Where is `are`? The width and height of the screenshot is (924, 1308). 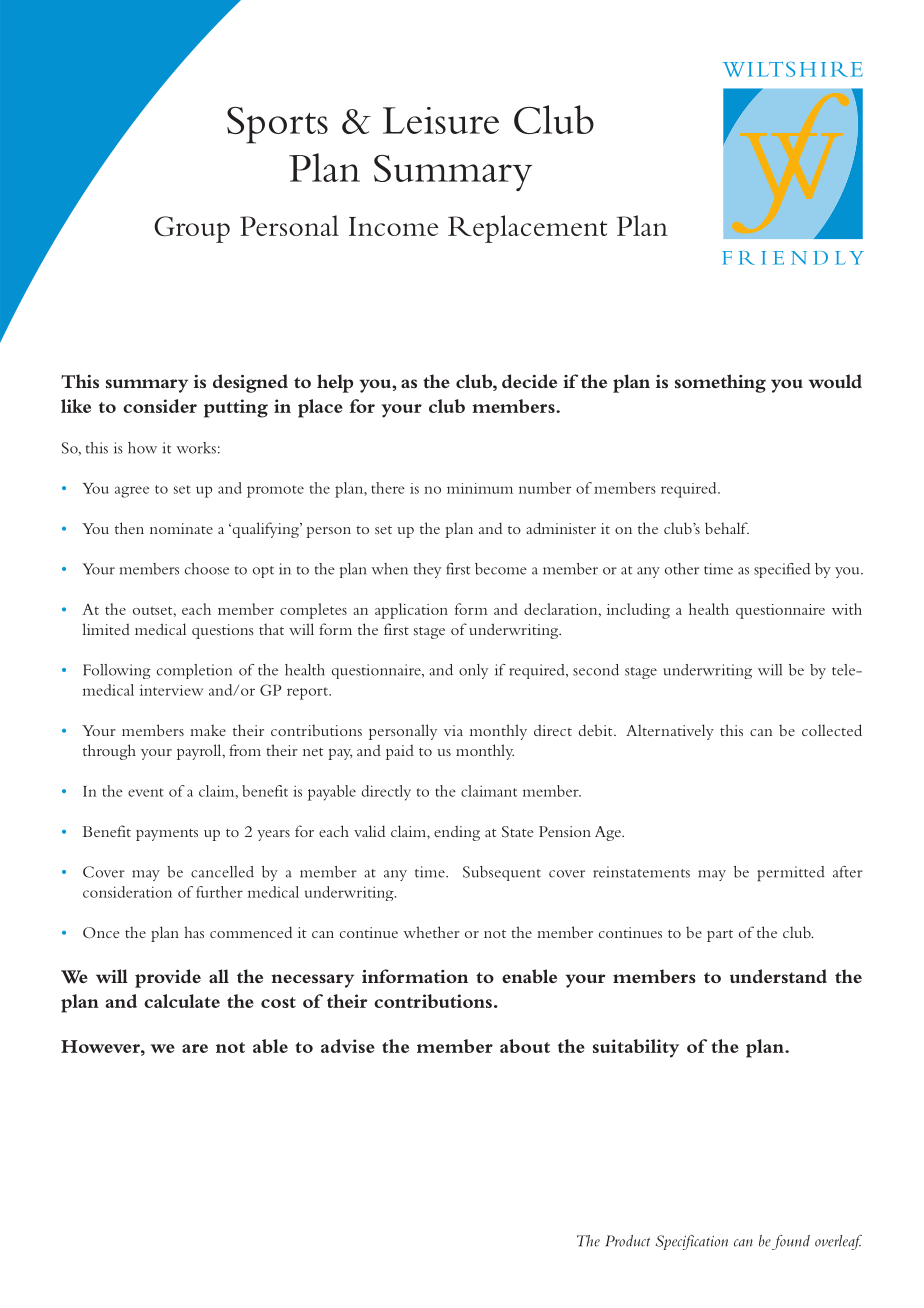
are is located at coordinates (195, 1048).
